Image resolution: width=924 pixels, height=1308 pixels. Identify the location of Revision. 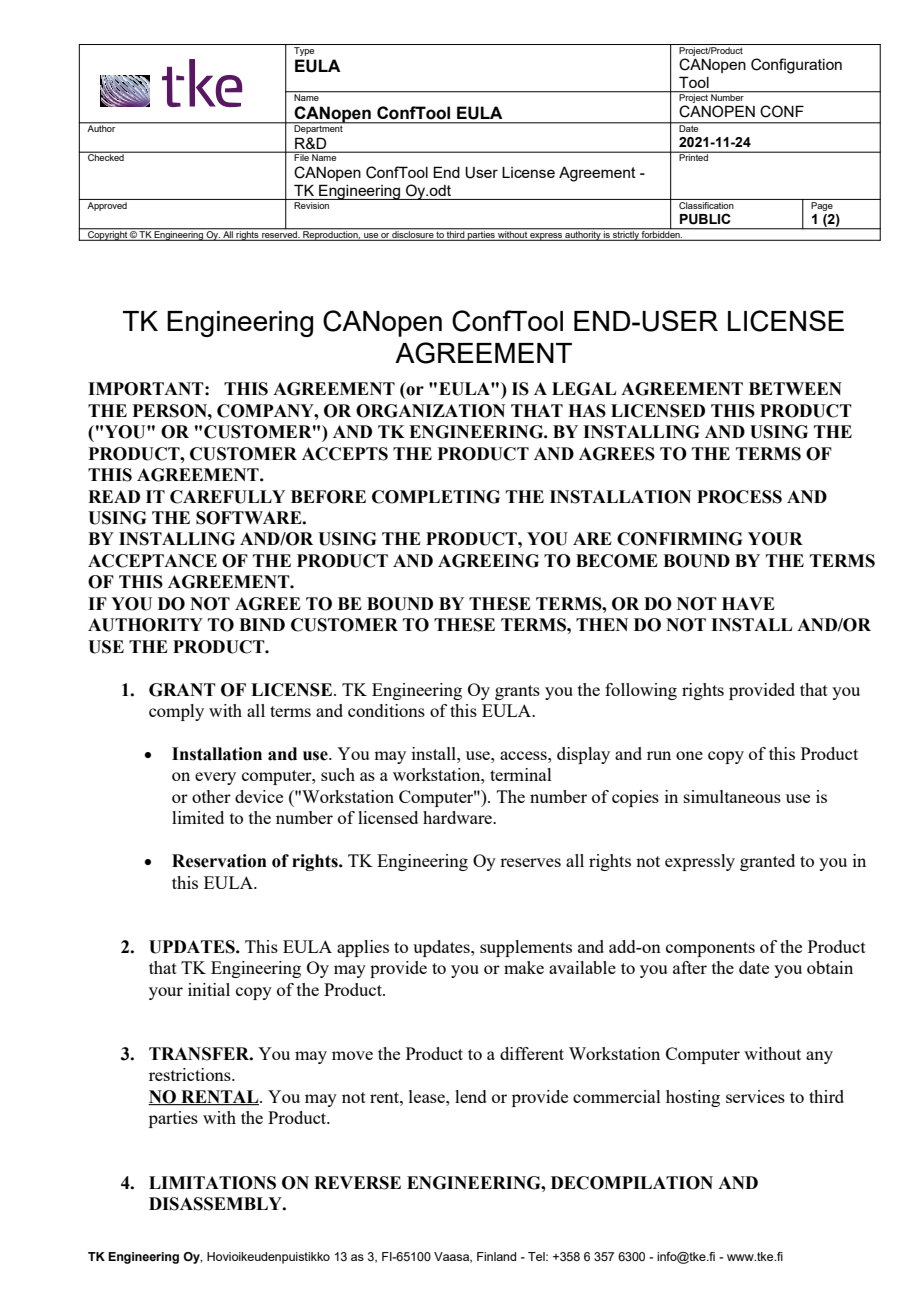
(311, 205).
